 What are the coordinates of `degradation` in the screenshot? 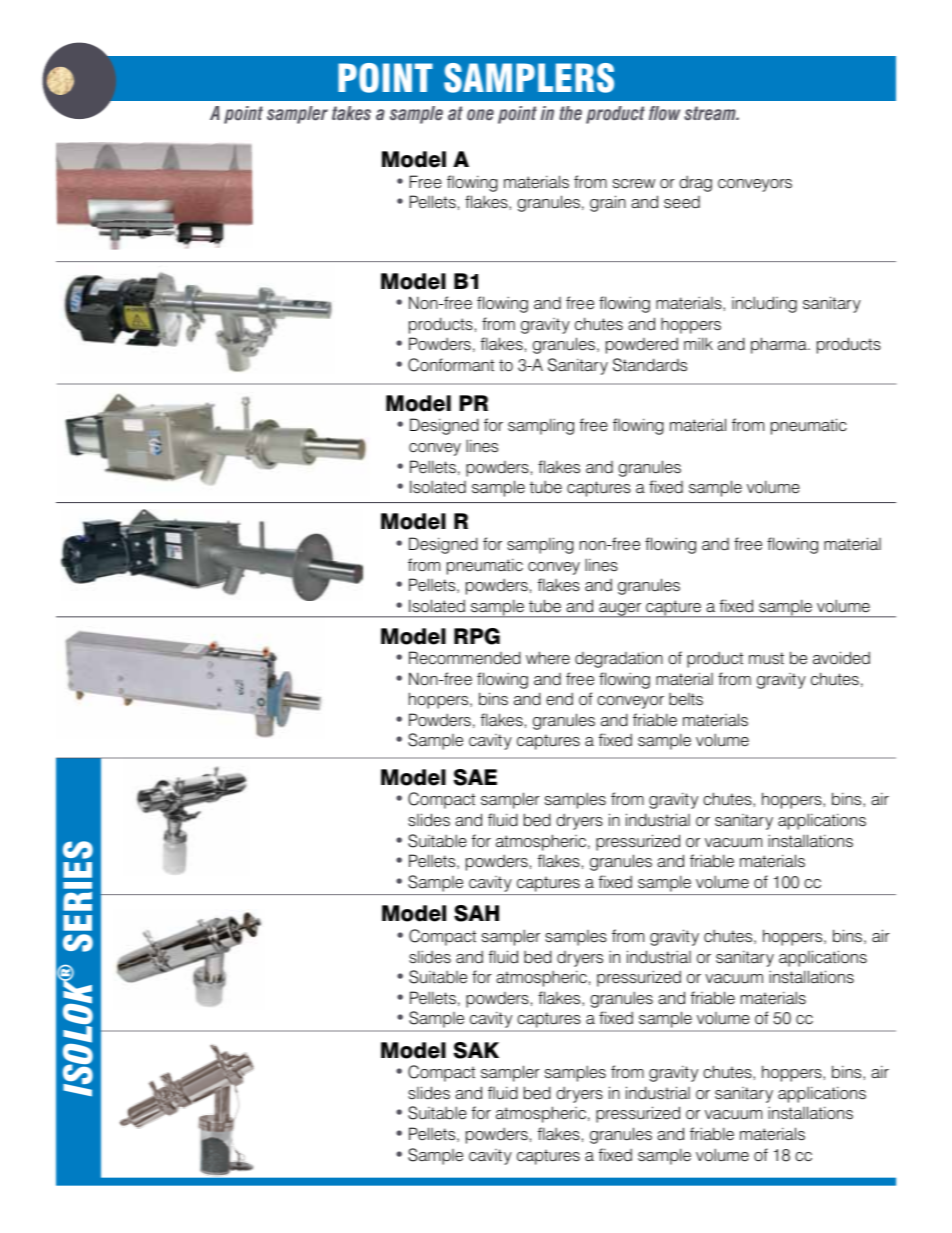 It's located at (619, 660).
